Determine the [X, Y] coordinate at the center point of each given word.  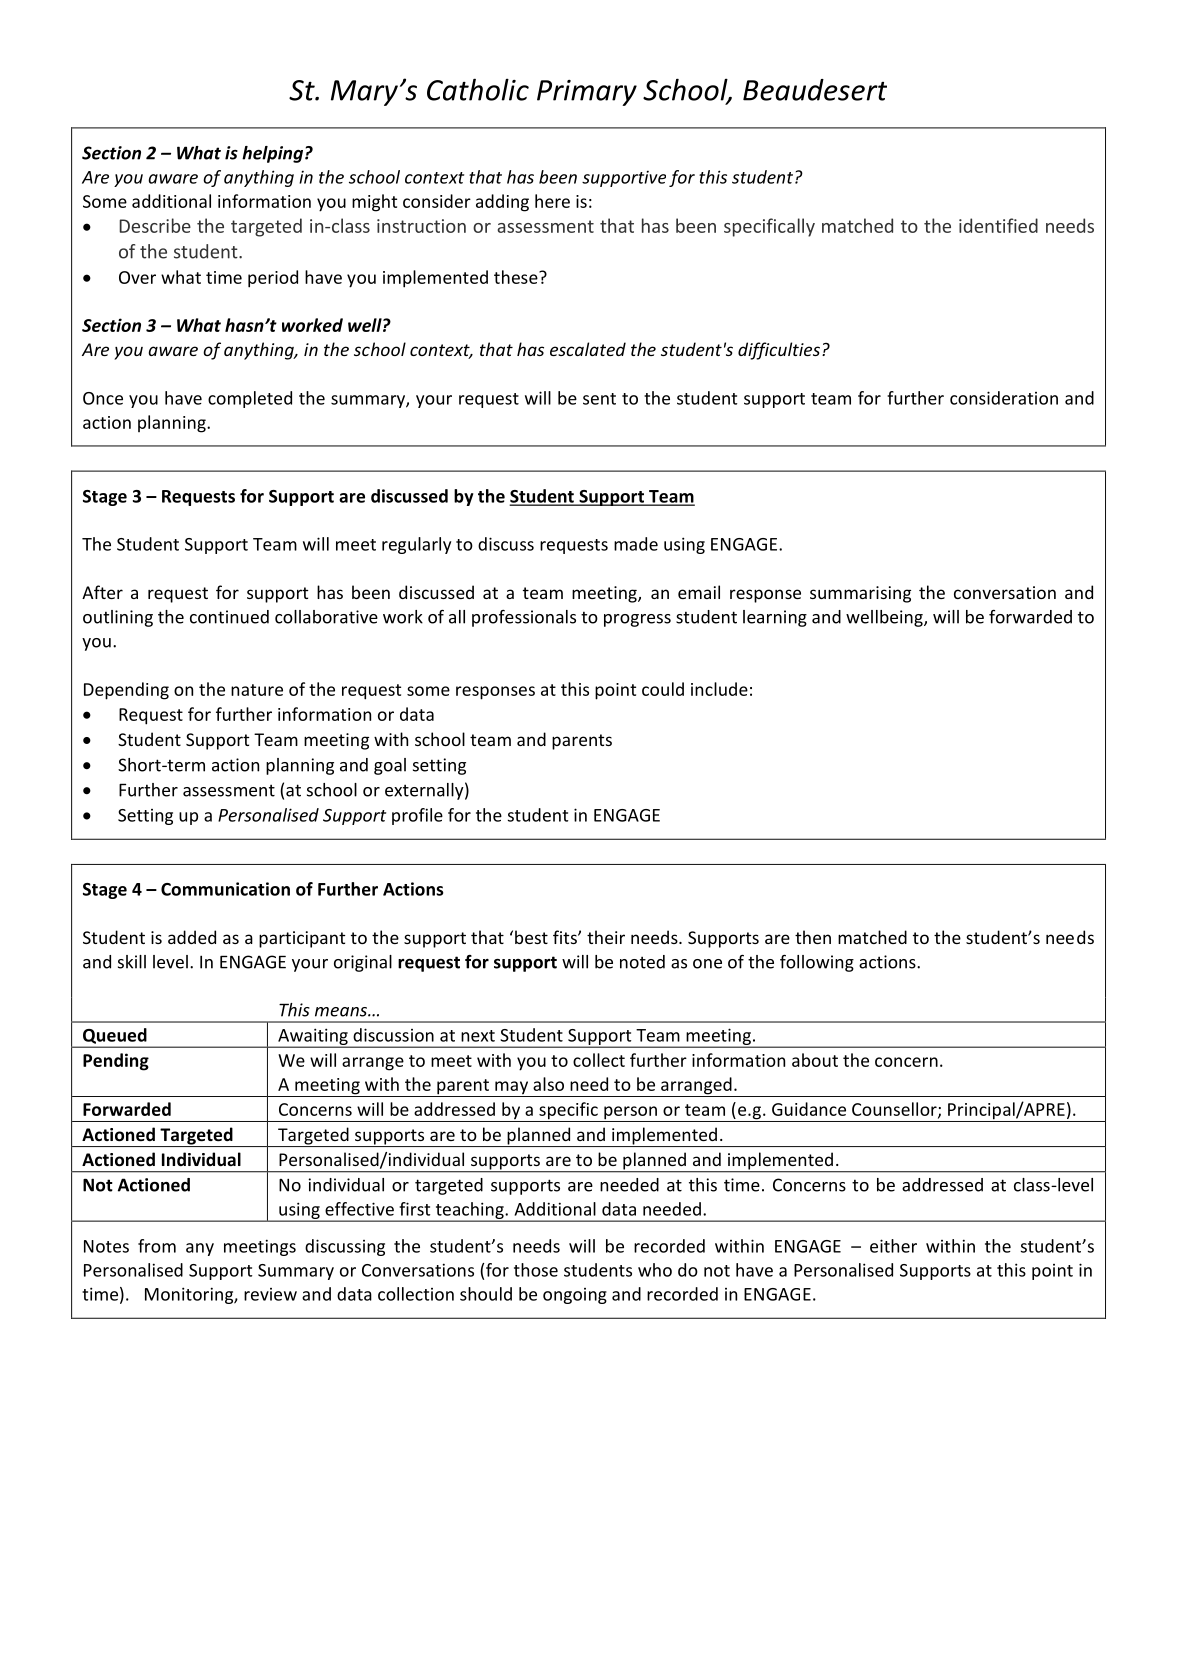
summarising [860, 594]
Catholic [478, 89]
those [536, 1270]
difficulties [779, 351]
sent [599, 399]
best [531, 937]
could [663, 689]
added [192, 937]
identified [998, 225]
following [817, 963]
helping [272, 154]
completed [250, 399]
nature [257, 690]
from [157, 1246]
